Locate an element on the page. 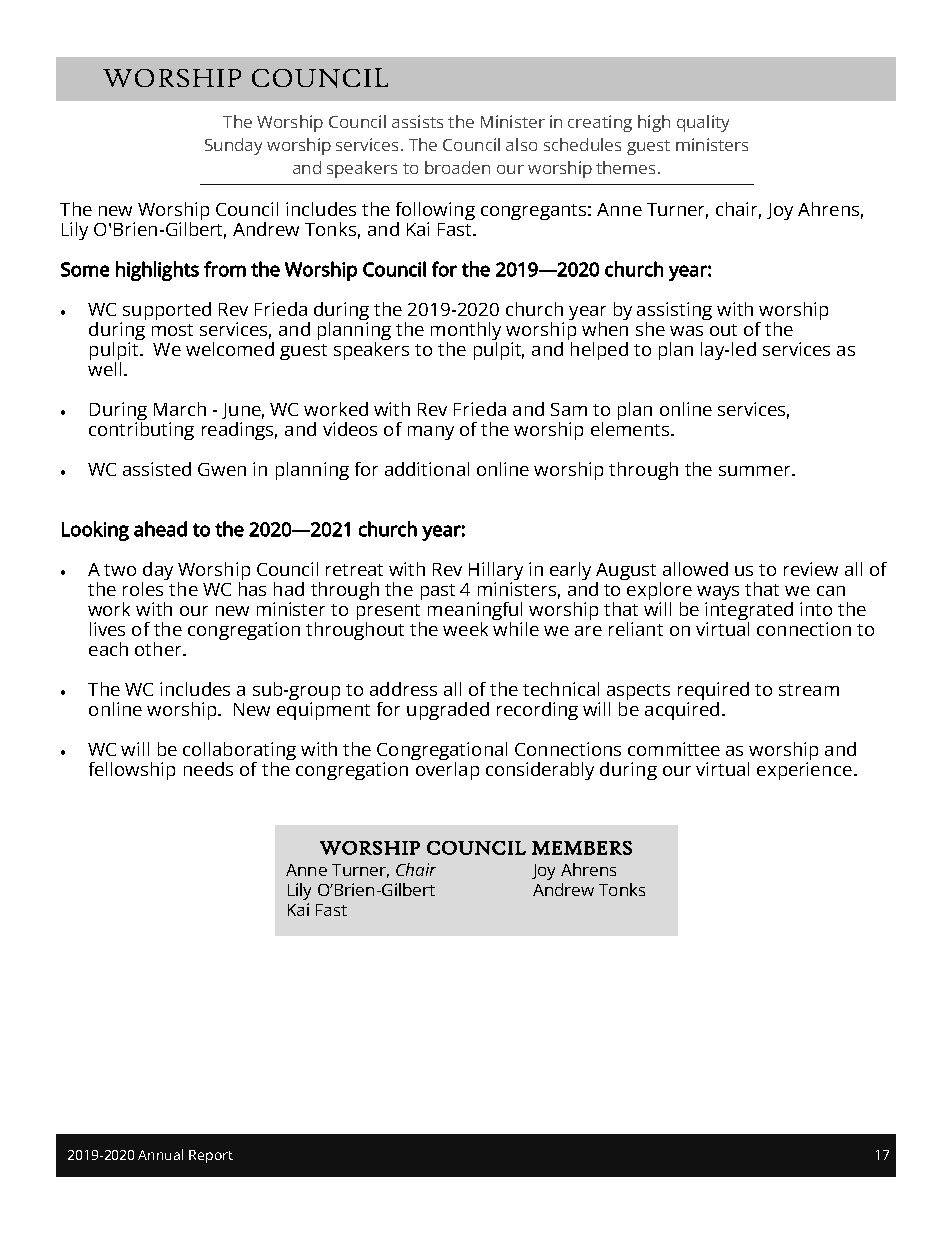 The image size is (952, 1233). committee is located at coordinates (674, 749).
